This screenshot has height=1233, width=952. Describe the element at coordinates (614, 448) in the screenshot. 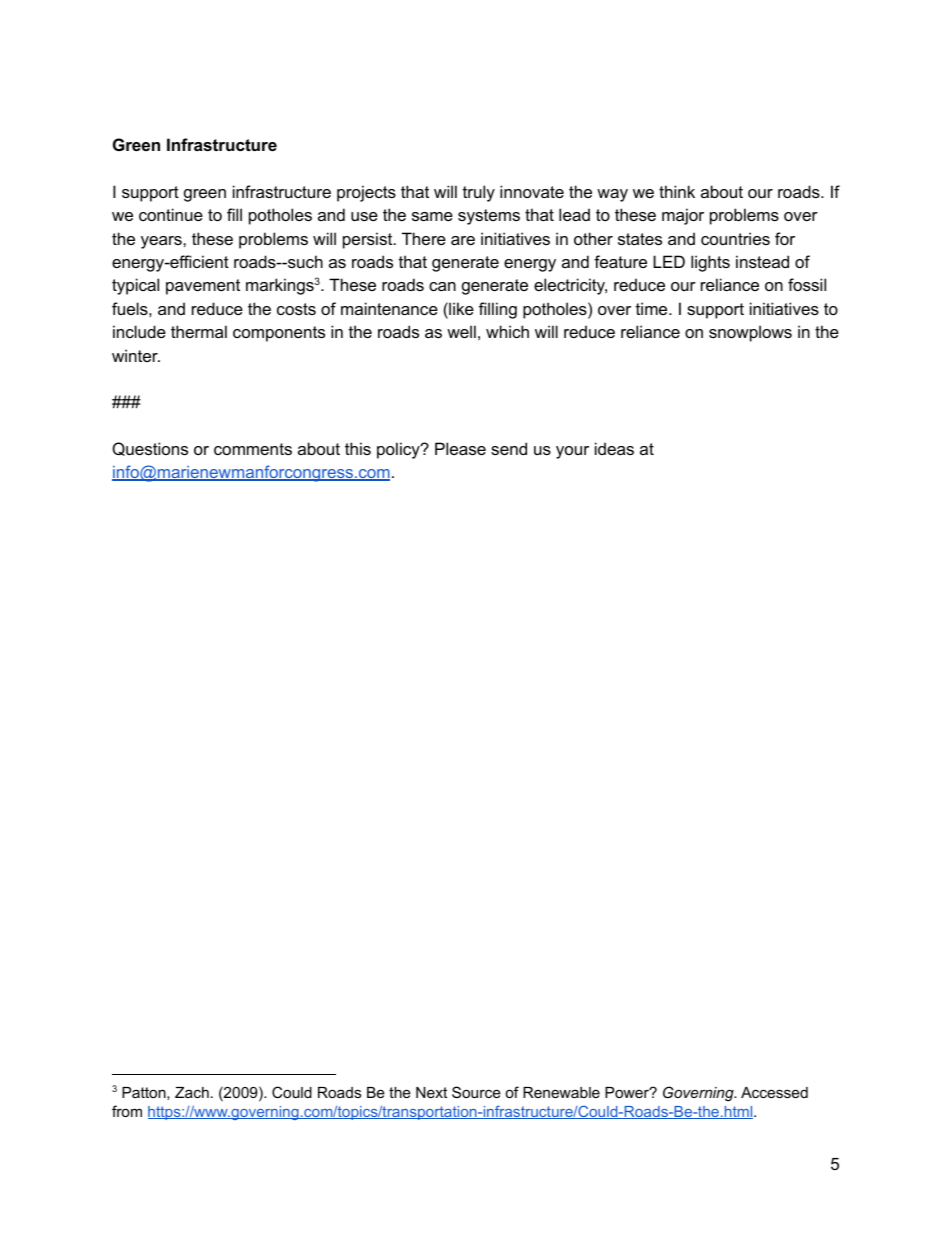

I see `ideas` at that location.
